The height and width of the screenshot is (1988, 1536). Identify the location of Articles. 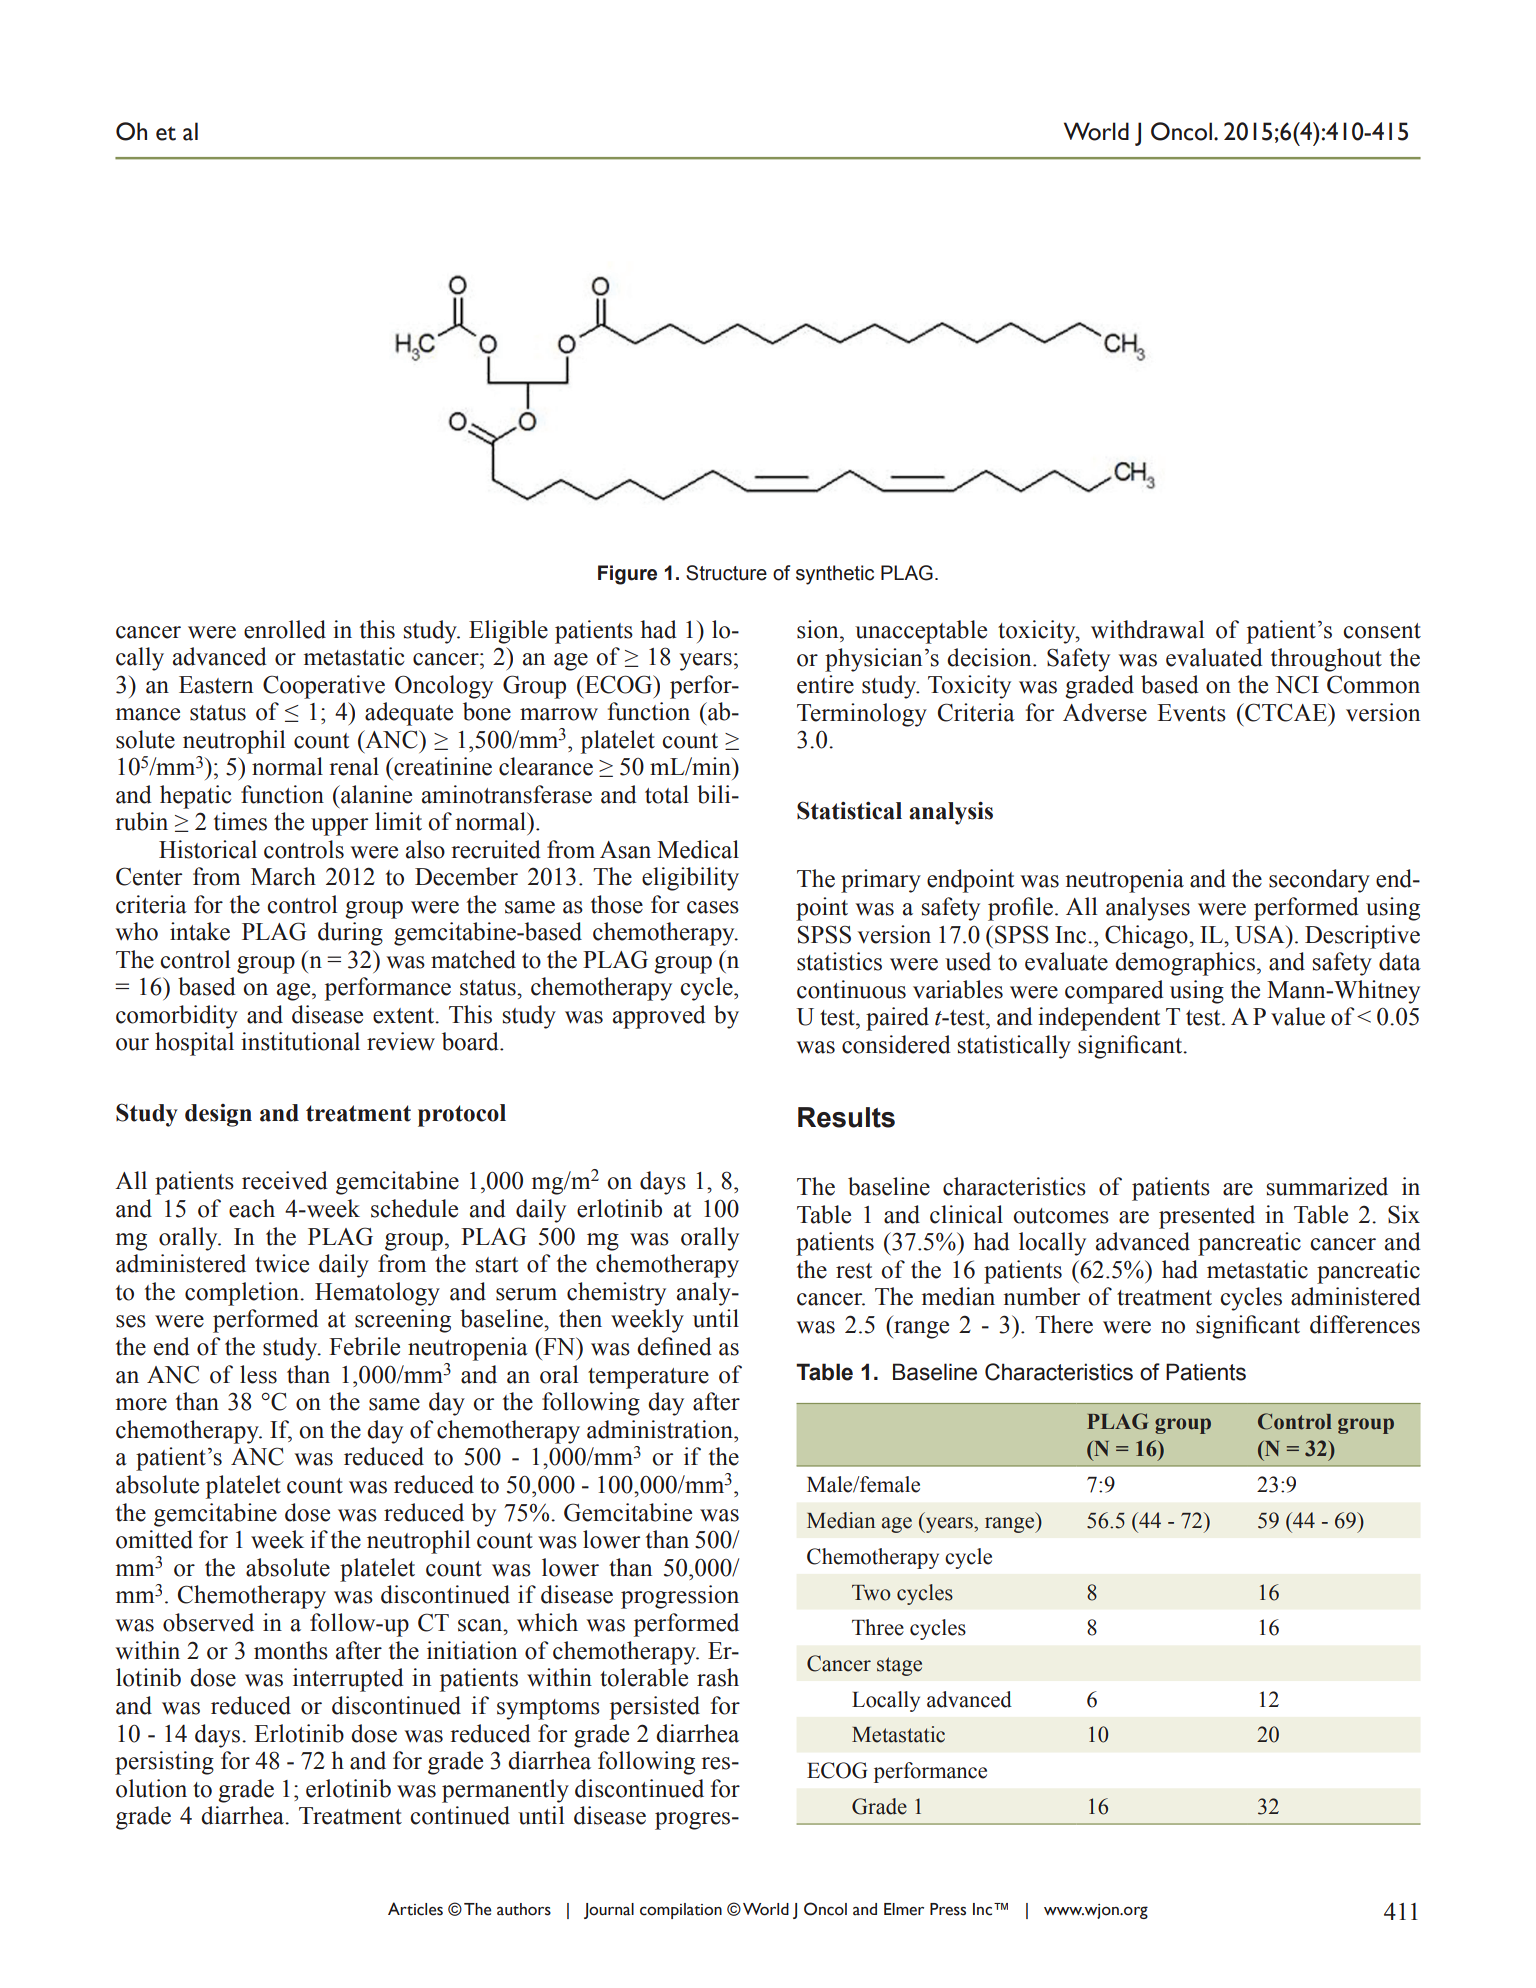
(415, 1909).
